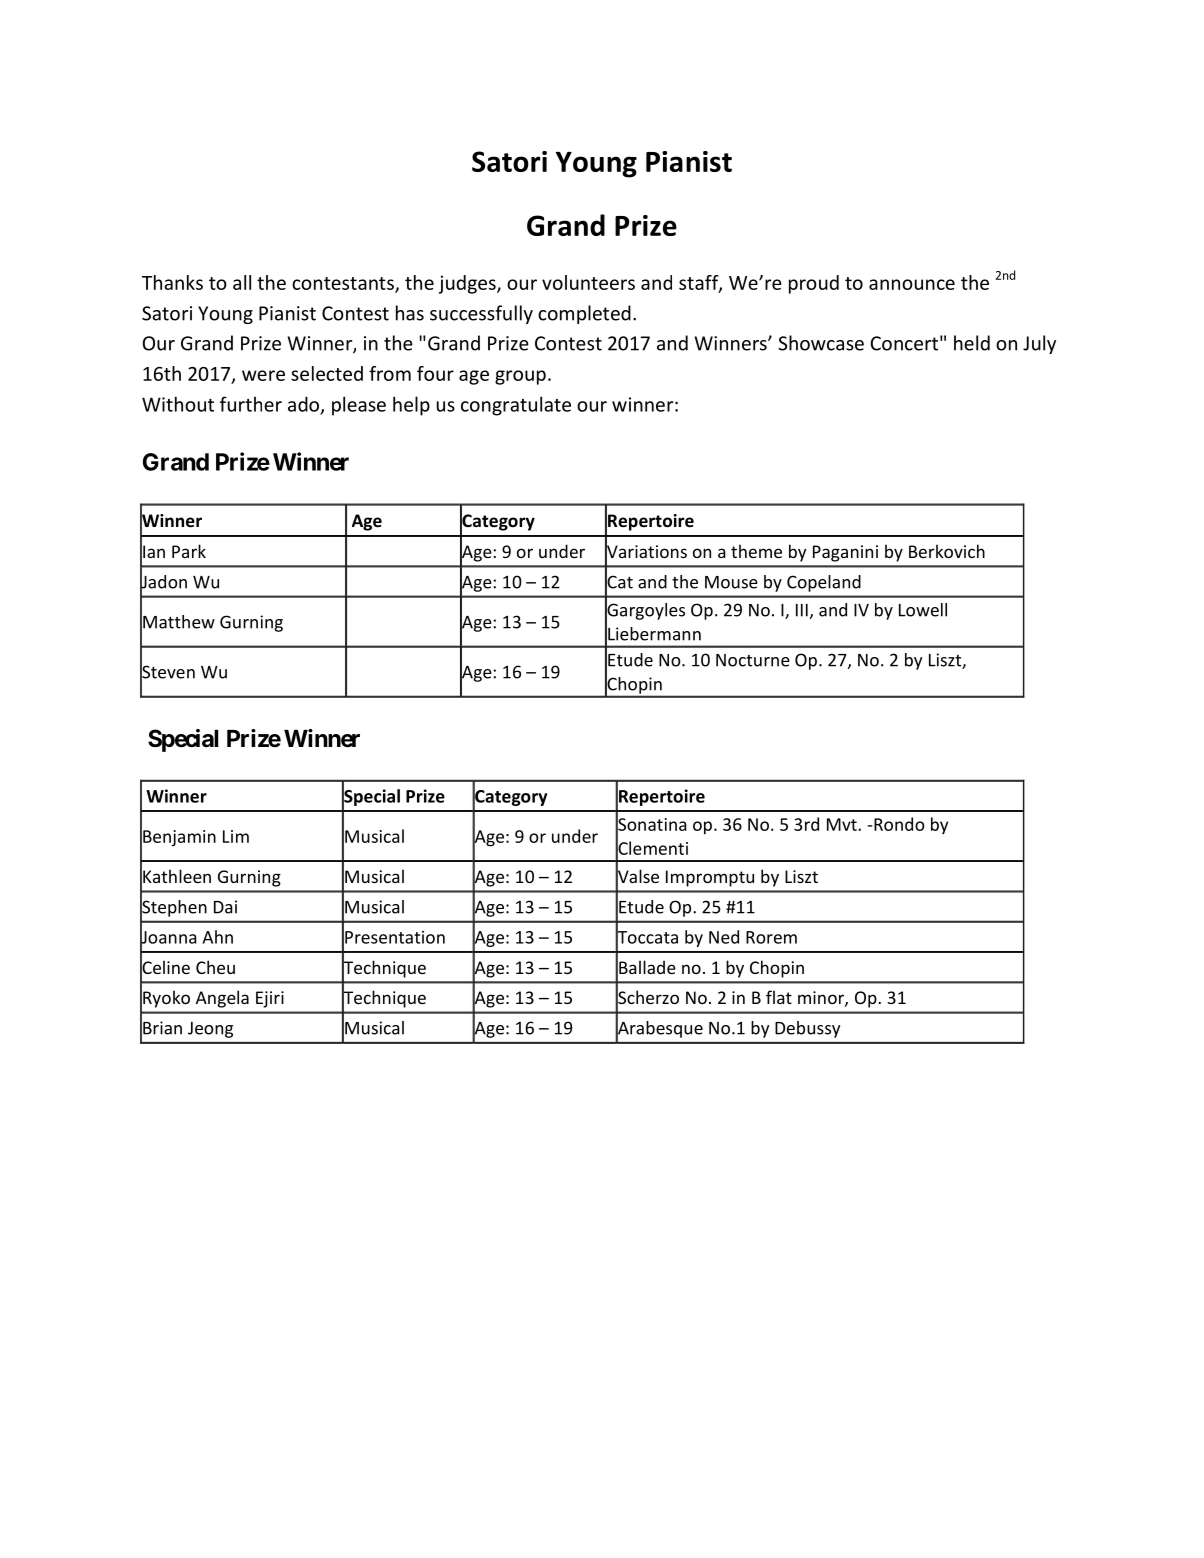  I want to click on Thanks, so click(172, 282).
